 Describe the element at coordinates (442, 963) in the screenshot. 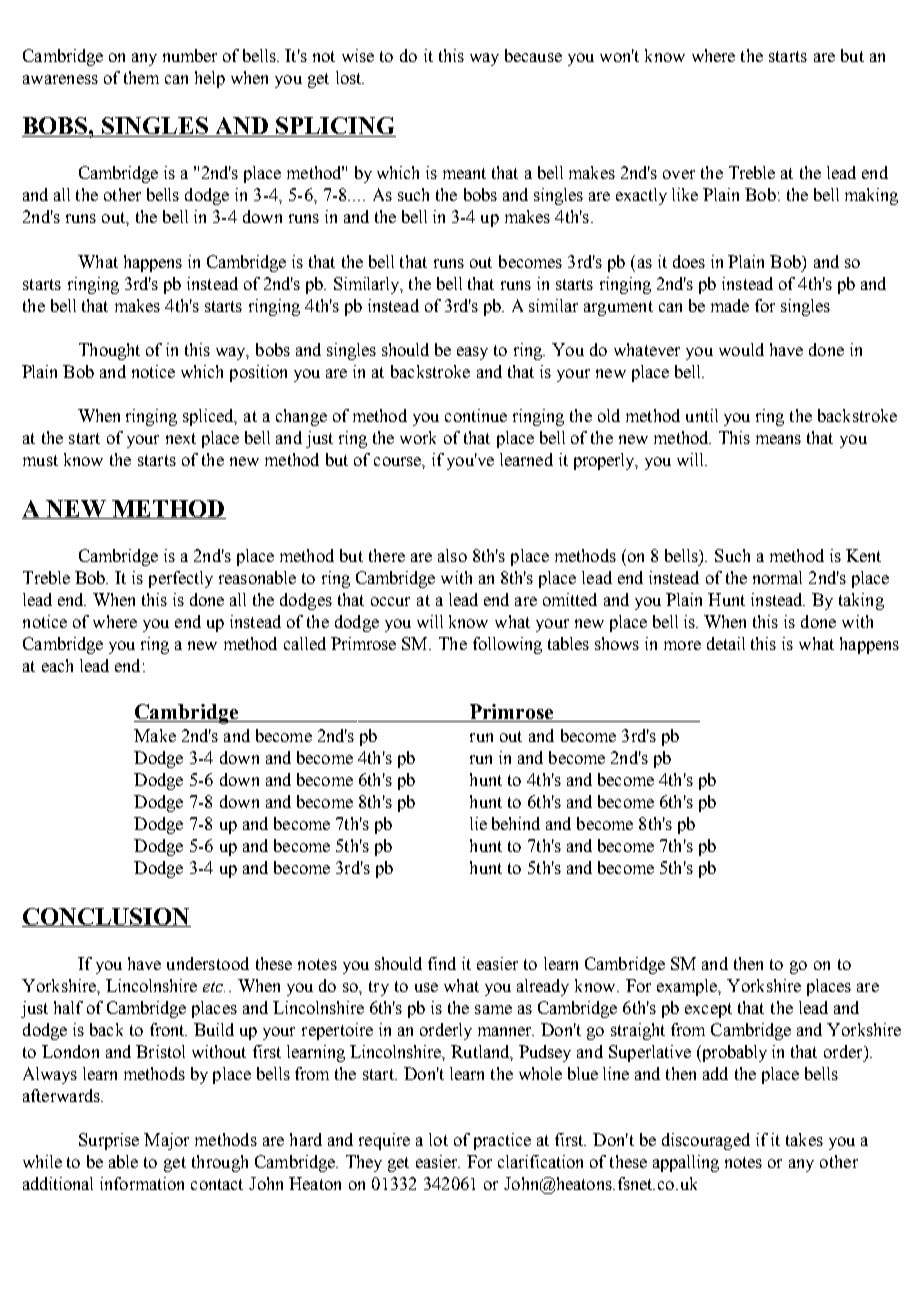

I see `find` at that location.
